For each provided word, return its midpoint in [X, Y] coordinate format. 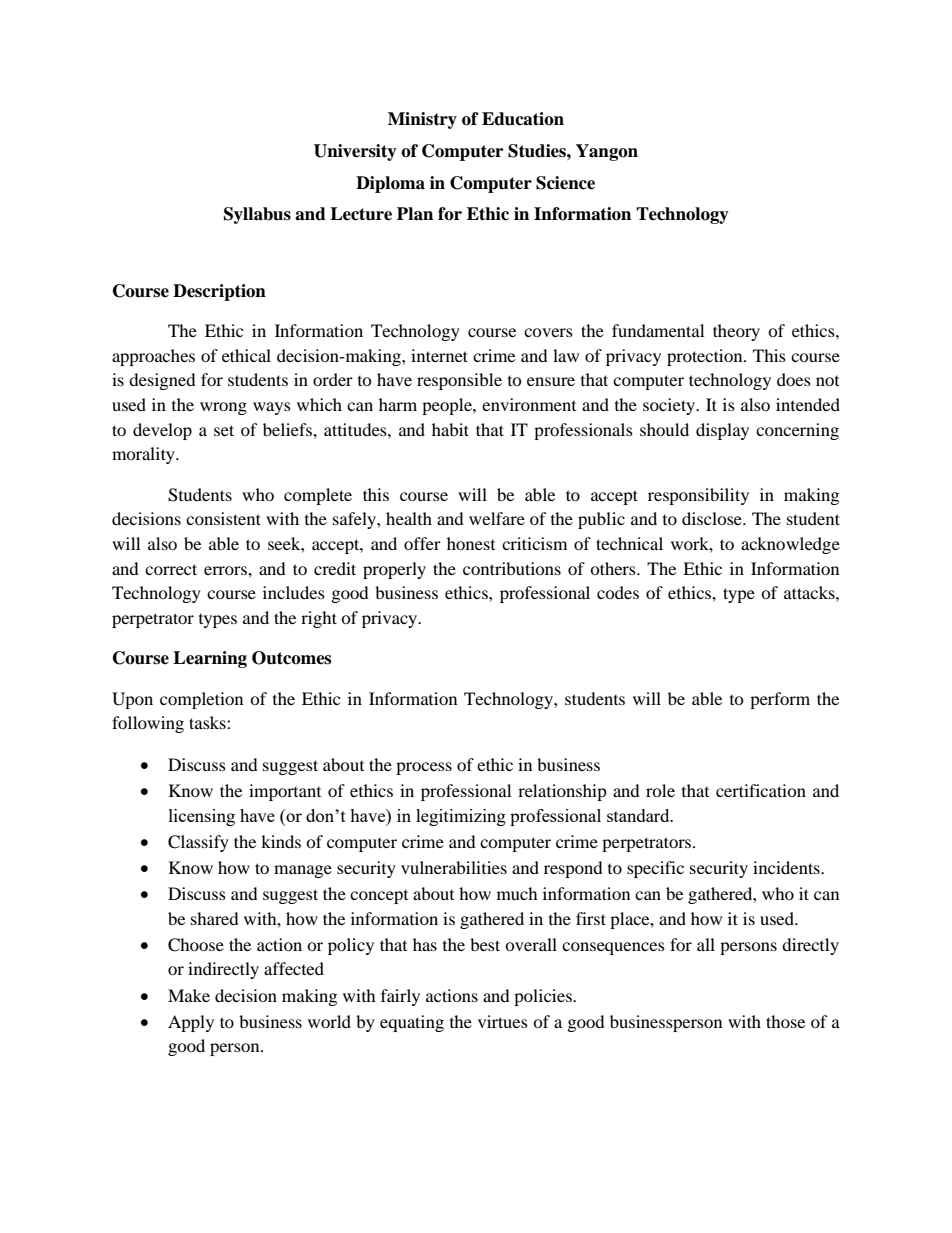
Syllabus [257, 215]
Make [189, 995]
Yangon [607, 152]
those [785, 1021]
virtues [503, 1021]
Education [523, 119]
